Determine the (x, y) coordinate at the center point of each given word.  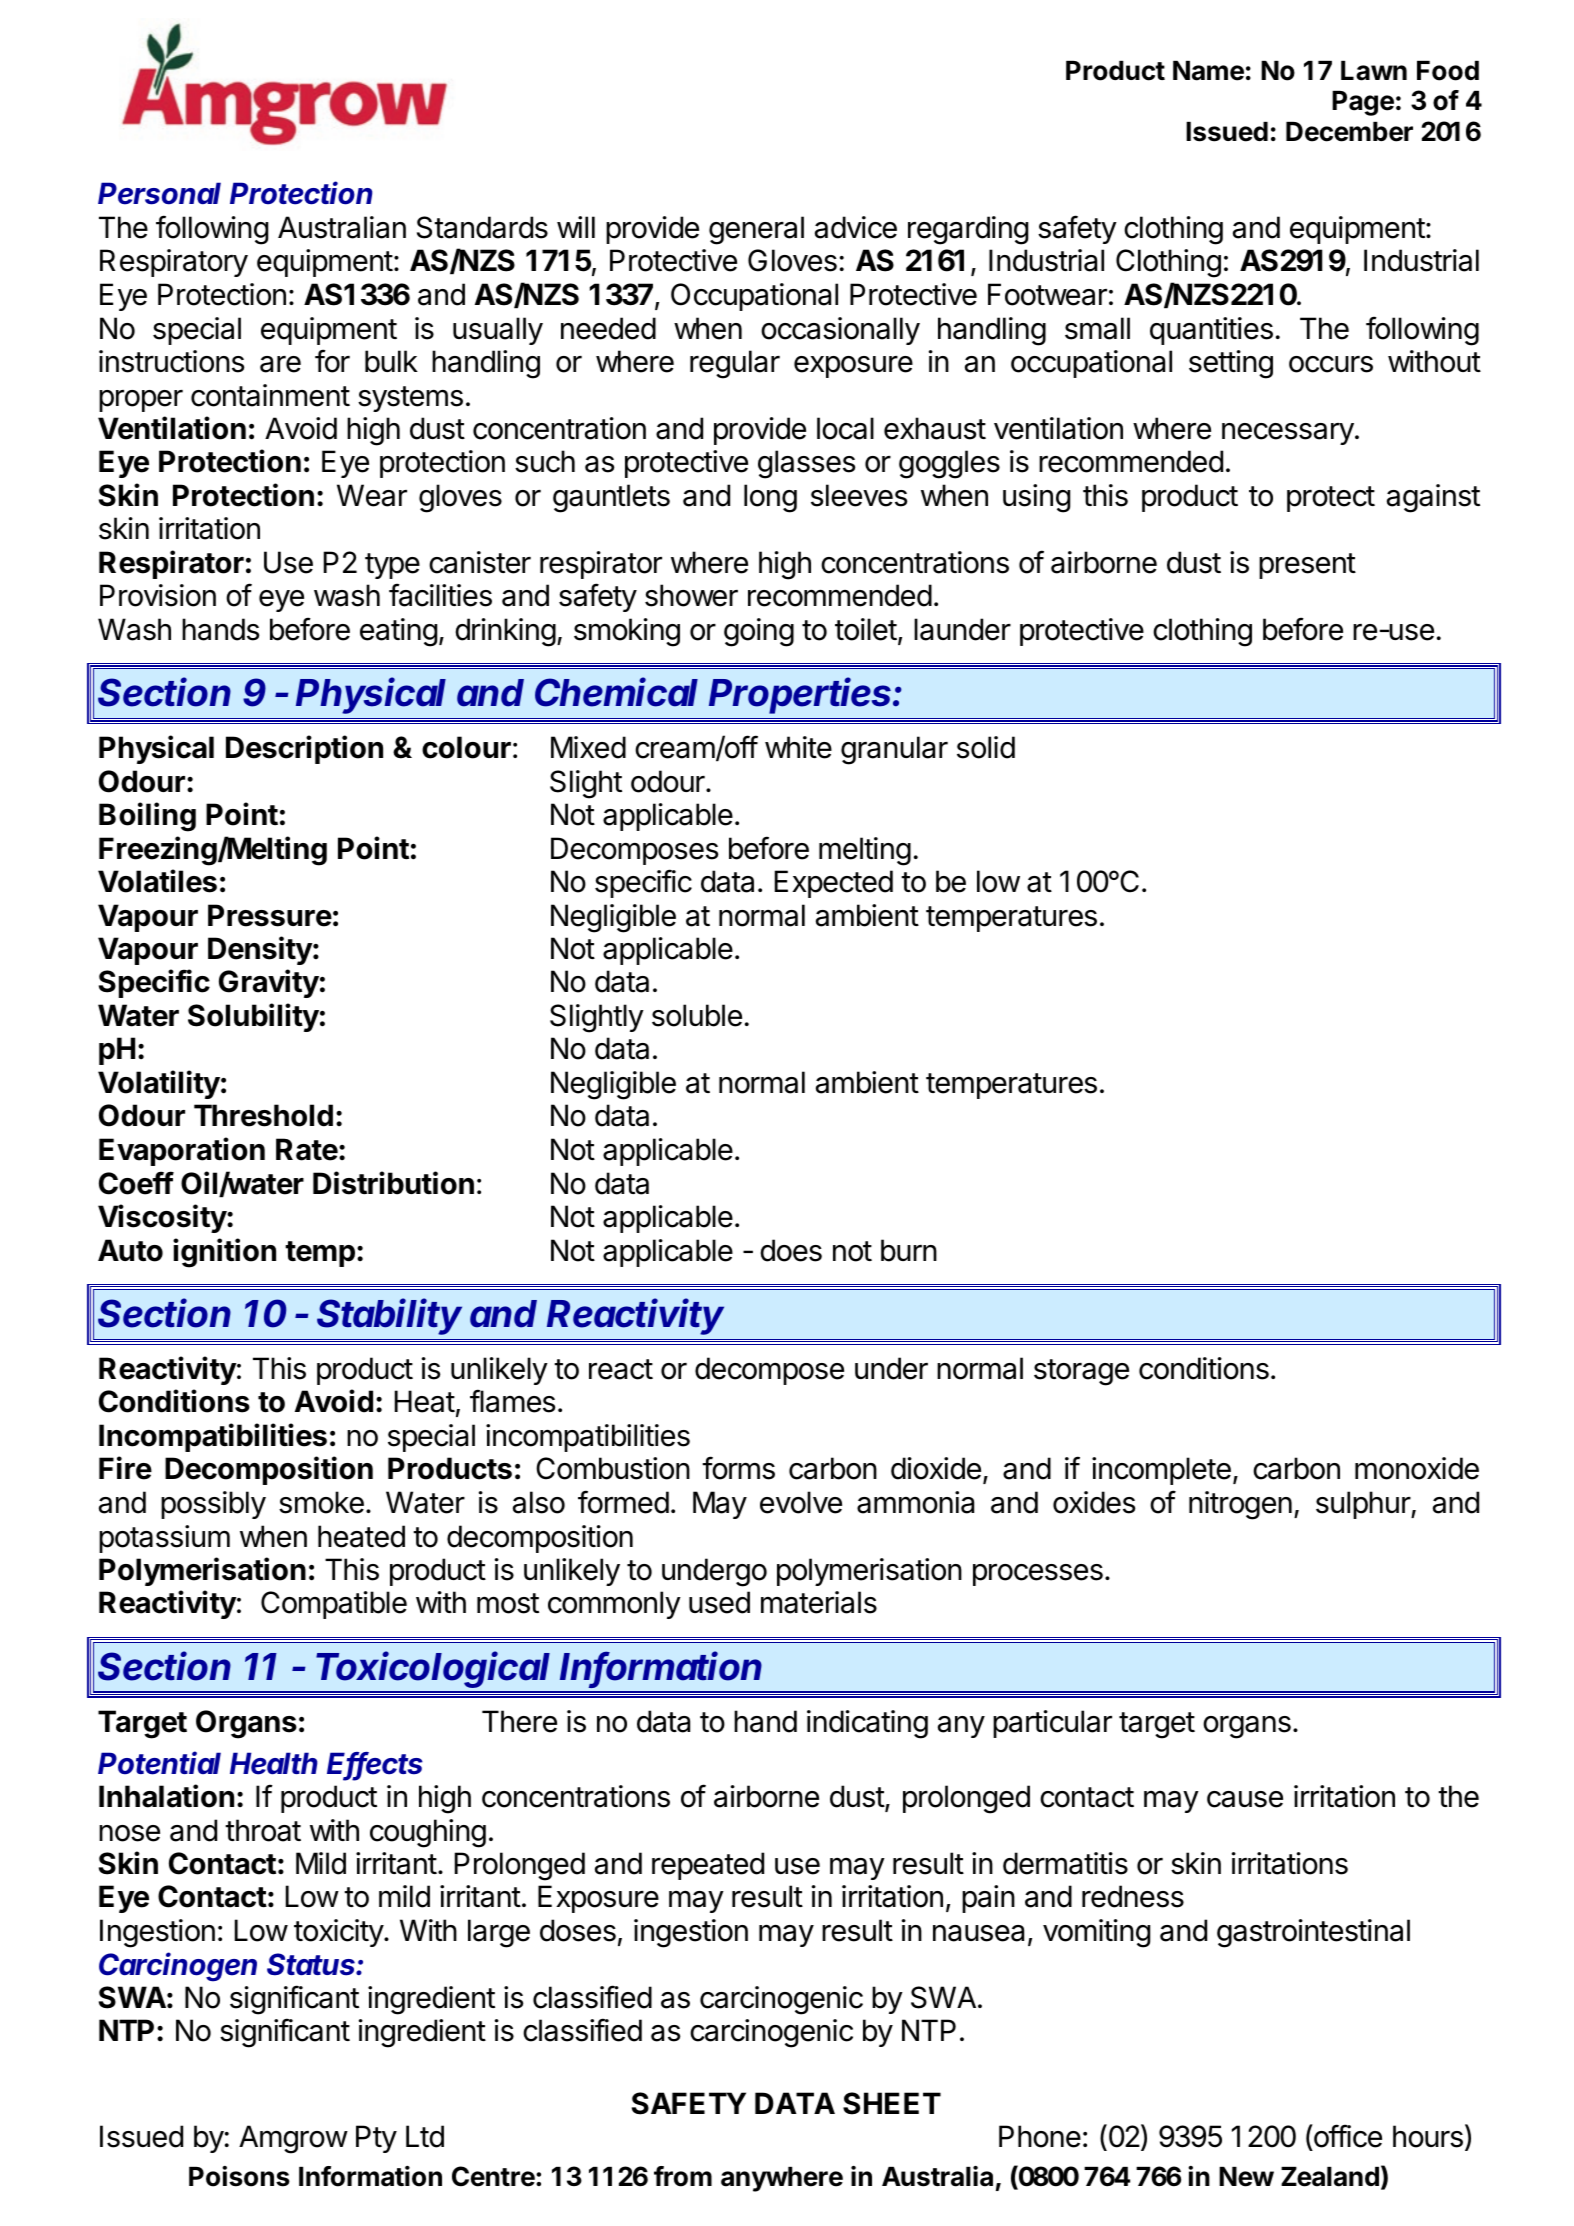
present (1307, 566)
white (798, 747)
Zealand (1330, 2177)
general (756, 230)
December (1349, 132)
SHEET (892, 2103)
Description (304, 749)
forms (738, 1468)
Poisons (239, 2176)
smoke (321, 1502)
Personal (159, 193)
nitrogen (1240, 1505)
